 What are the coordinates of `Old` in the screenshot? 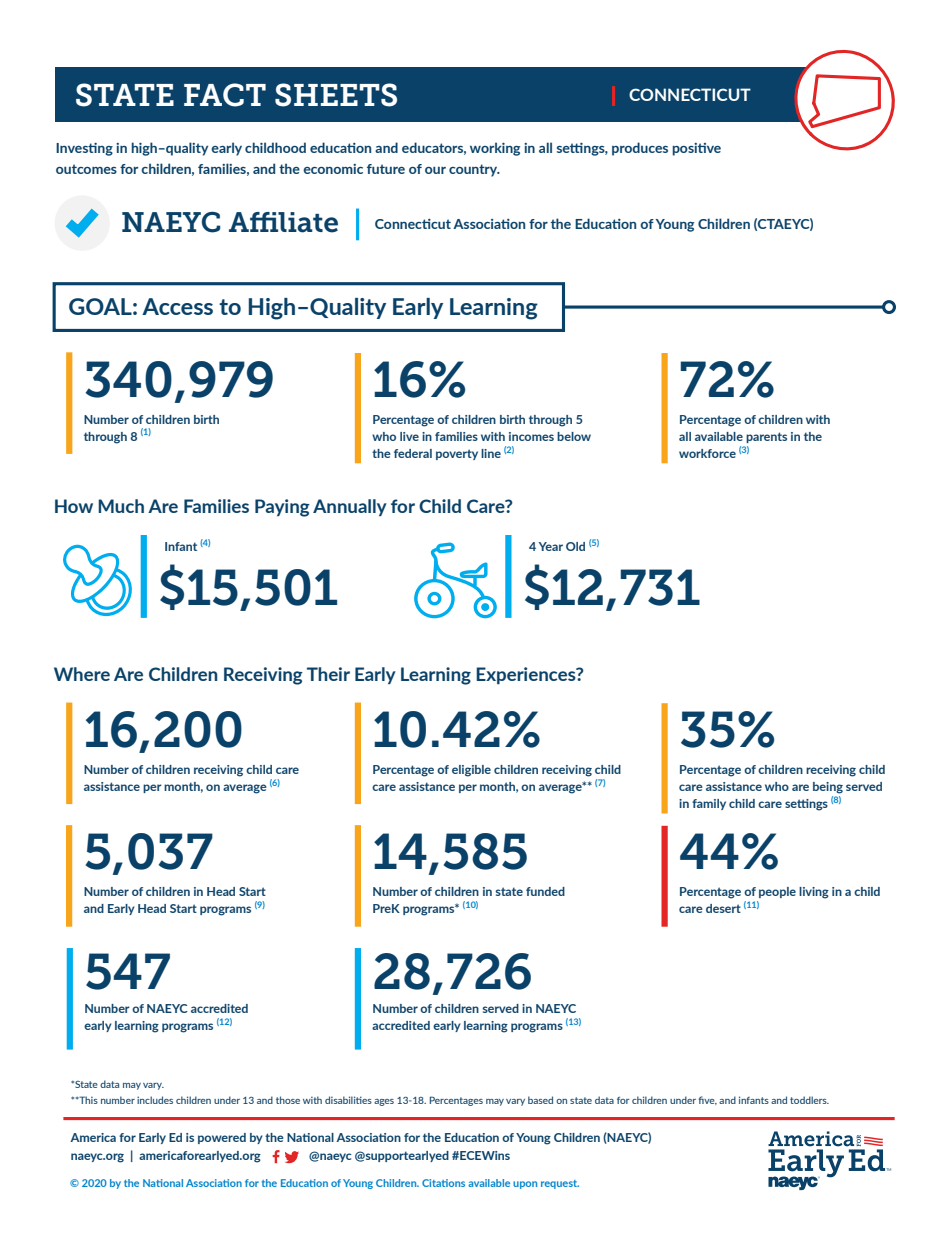 It's located at (575, 546).
